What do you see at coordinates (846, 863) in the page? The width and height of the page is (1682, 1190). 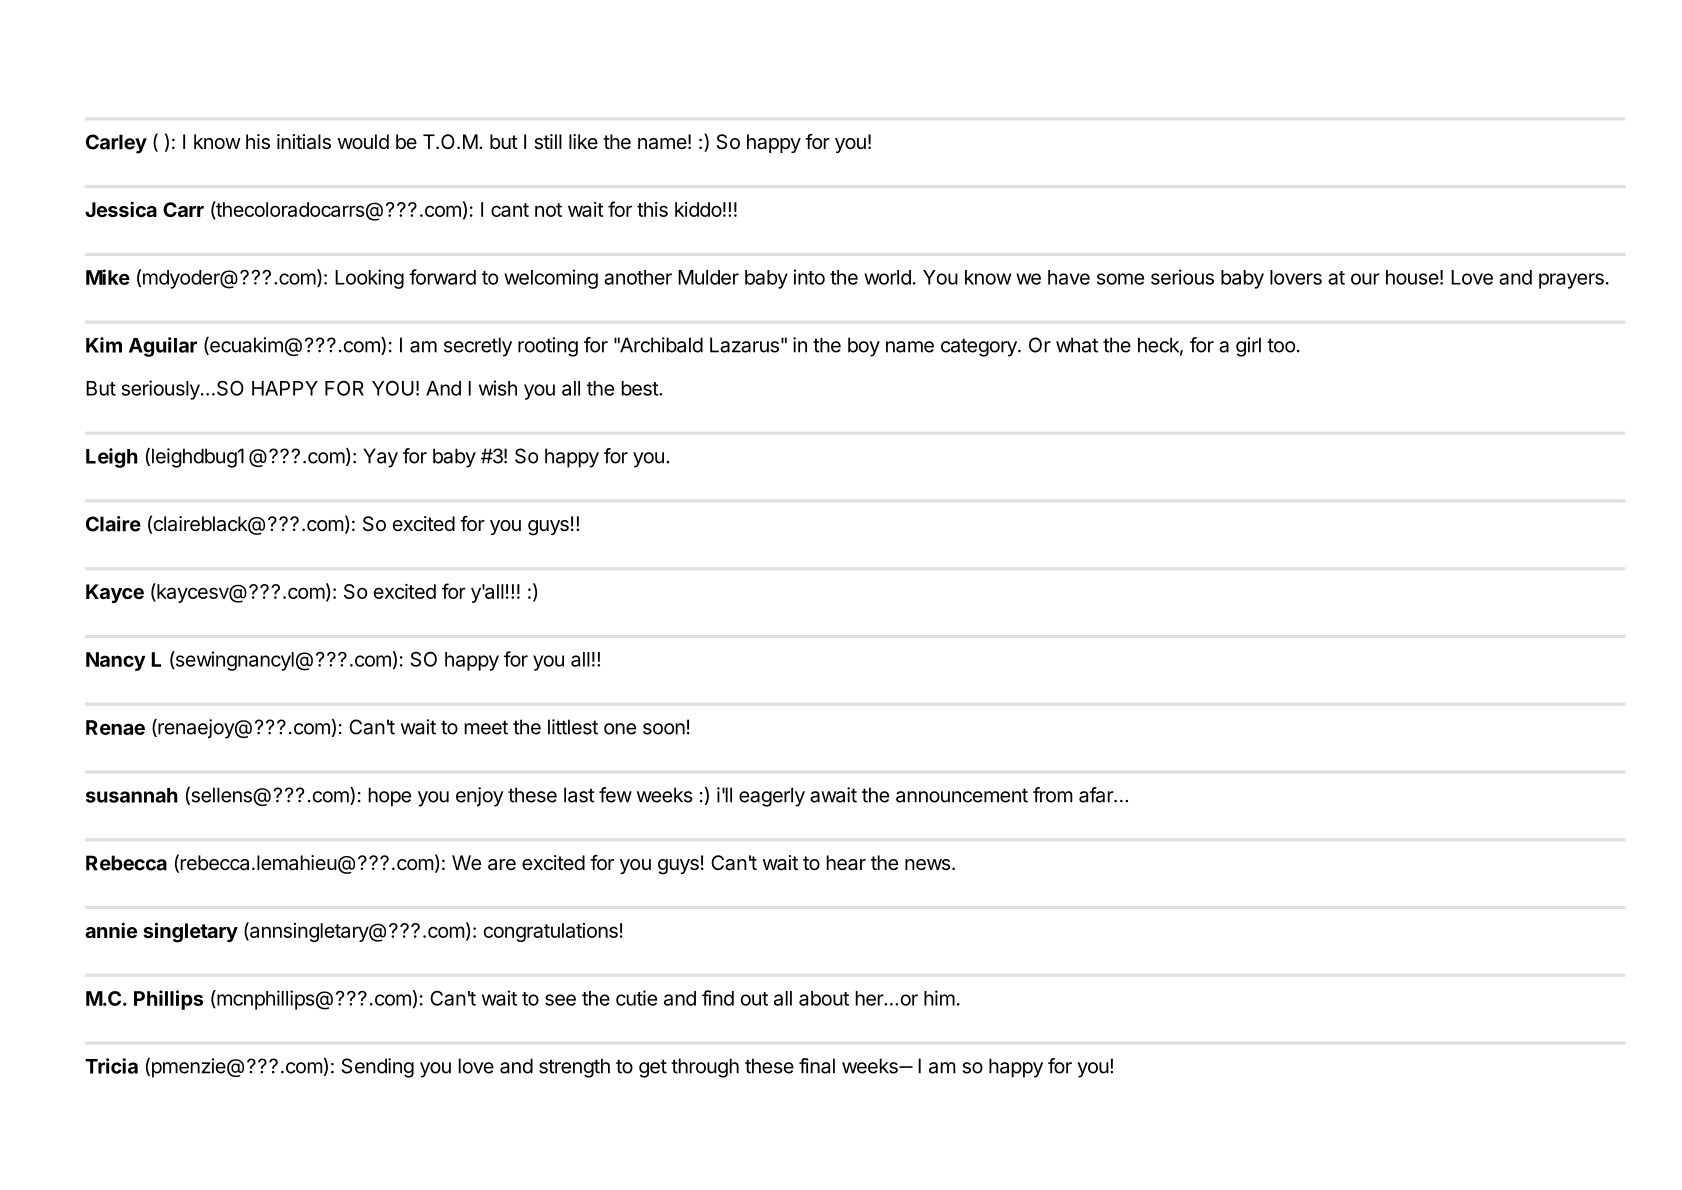 I see `hear` at bounding box center [846, 863].
